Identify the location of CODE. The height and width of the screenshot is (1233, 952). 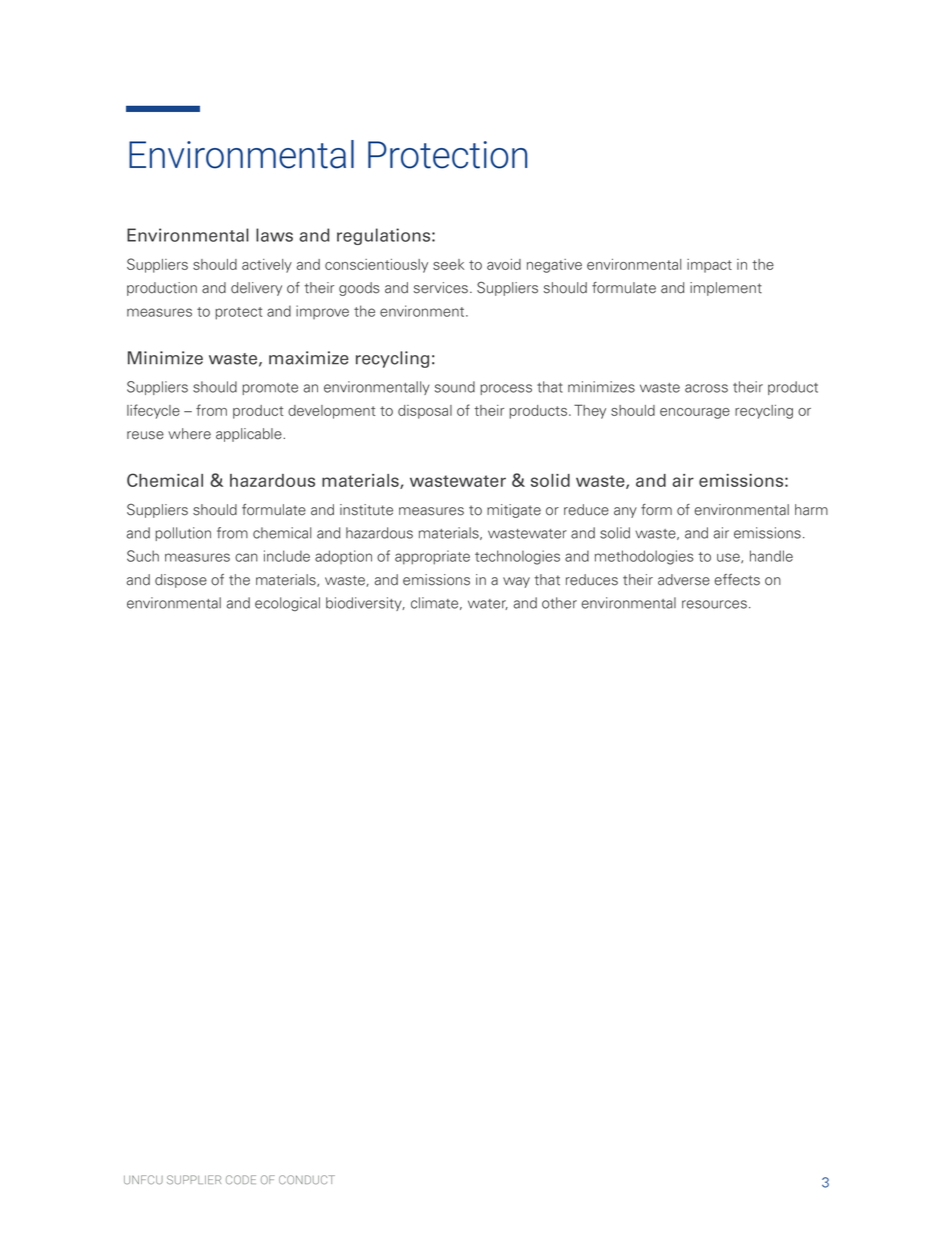
(241, 1180).
